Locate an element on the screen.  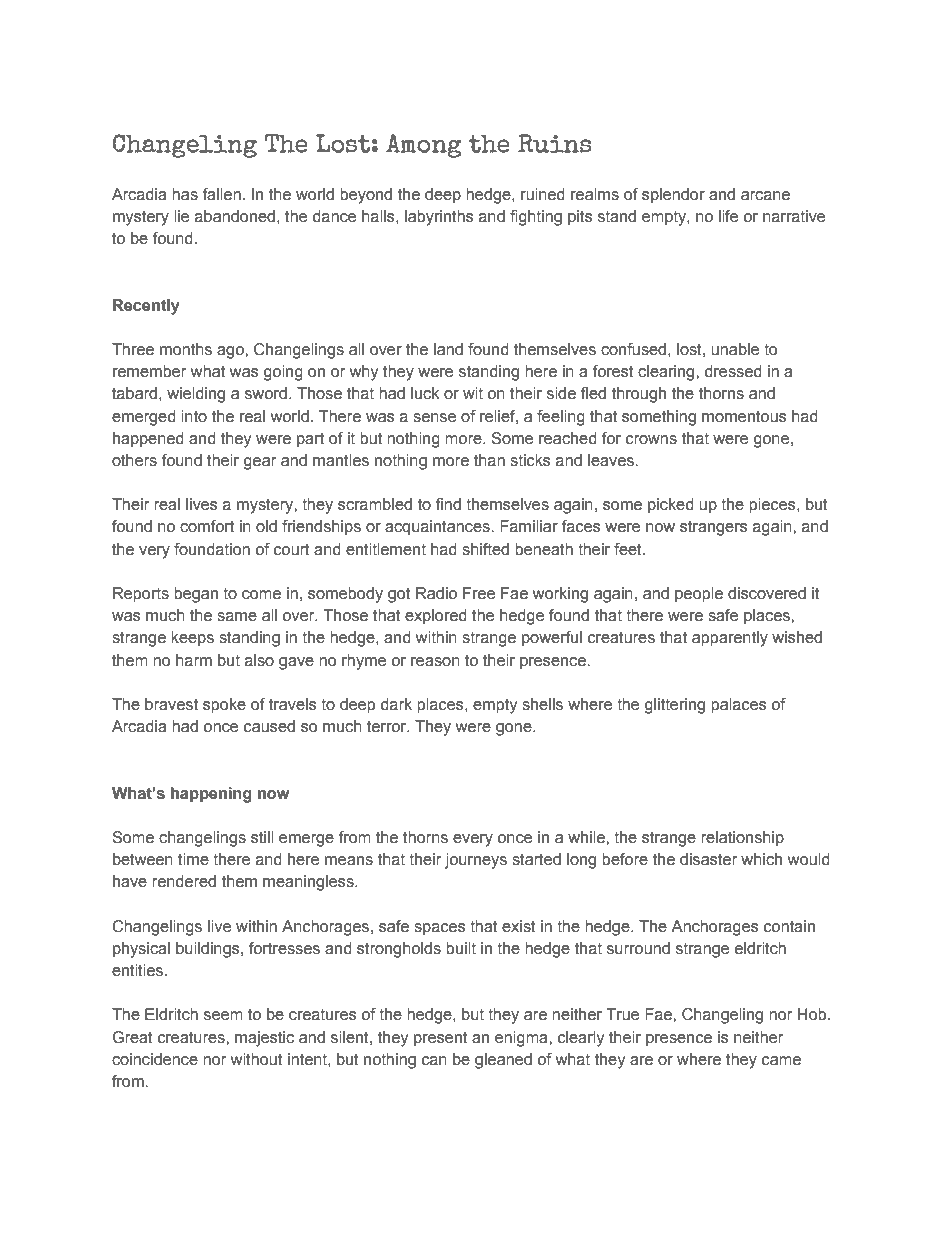
fallen is located at coordinates (222, 194).
